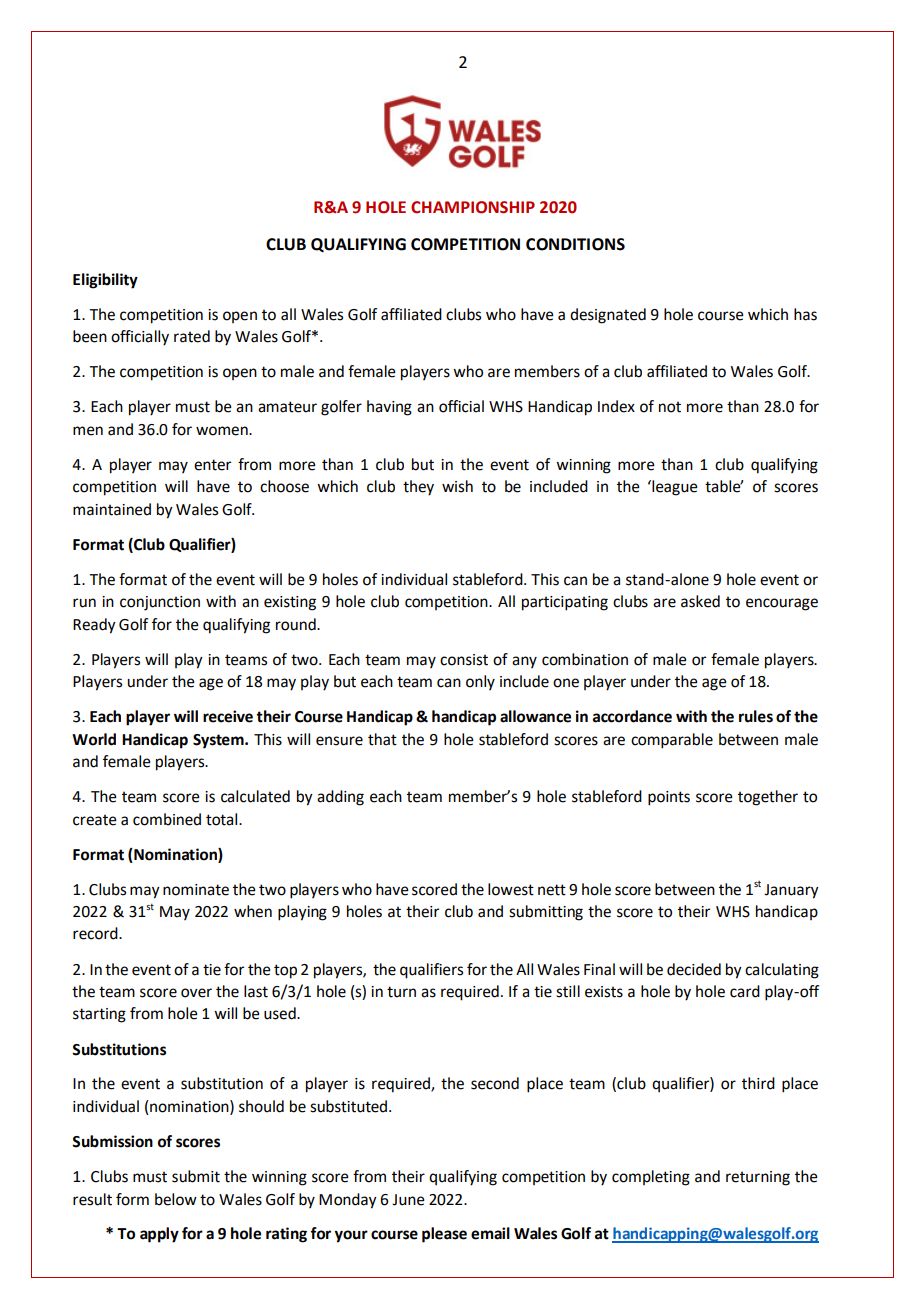 This document has width=924, height=1308. Describe the element at coordinates (408, 1200) in the document. I see `June` at that location.
